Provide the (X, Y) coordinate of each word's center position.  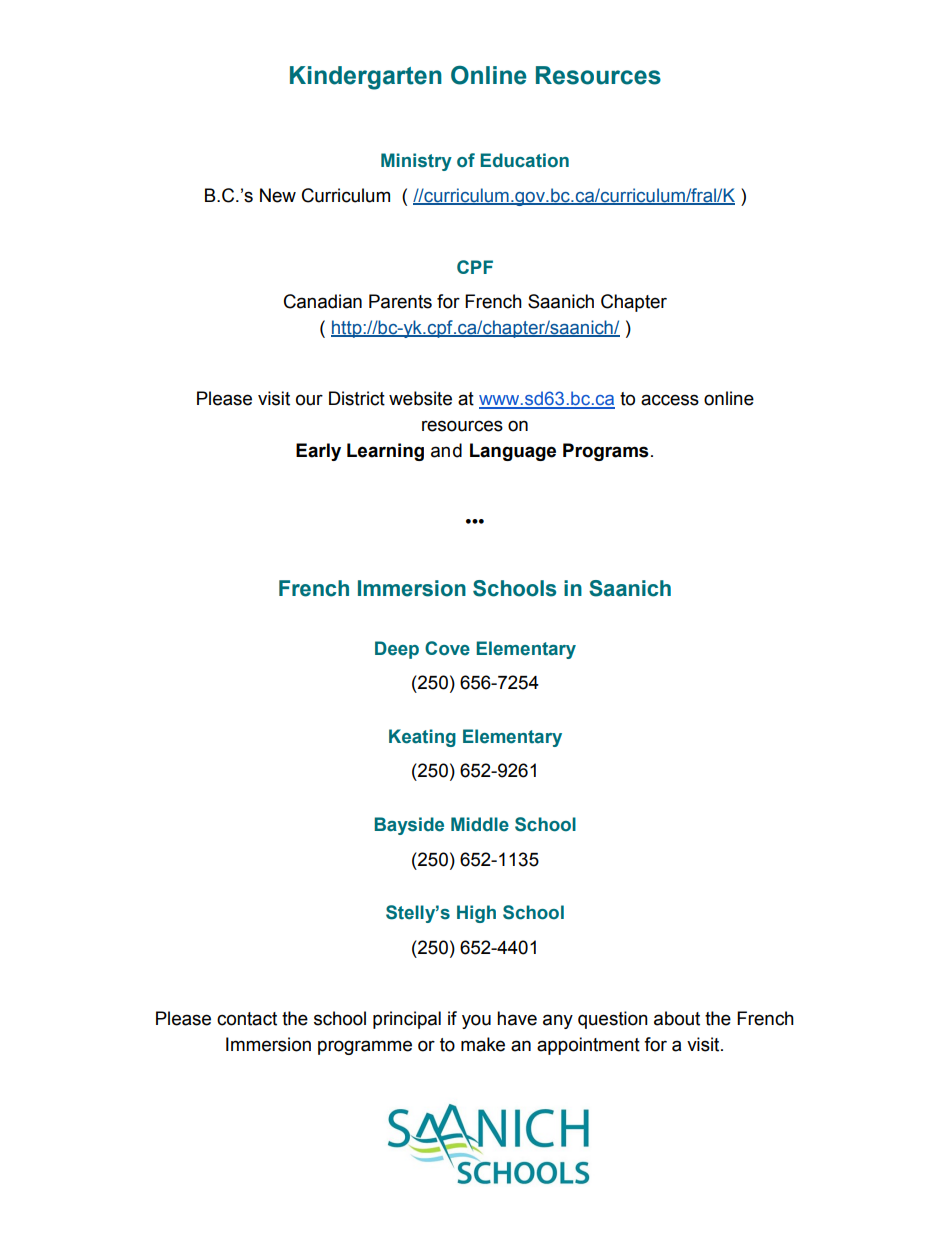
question (613, 1020)
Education (524, 160)
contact (247, 1019)
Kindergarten (366, 78)
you (476, 1021)
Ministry (416, 162)
